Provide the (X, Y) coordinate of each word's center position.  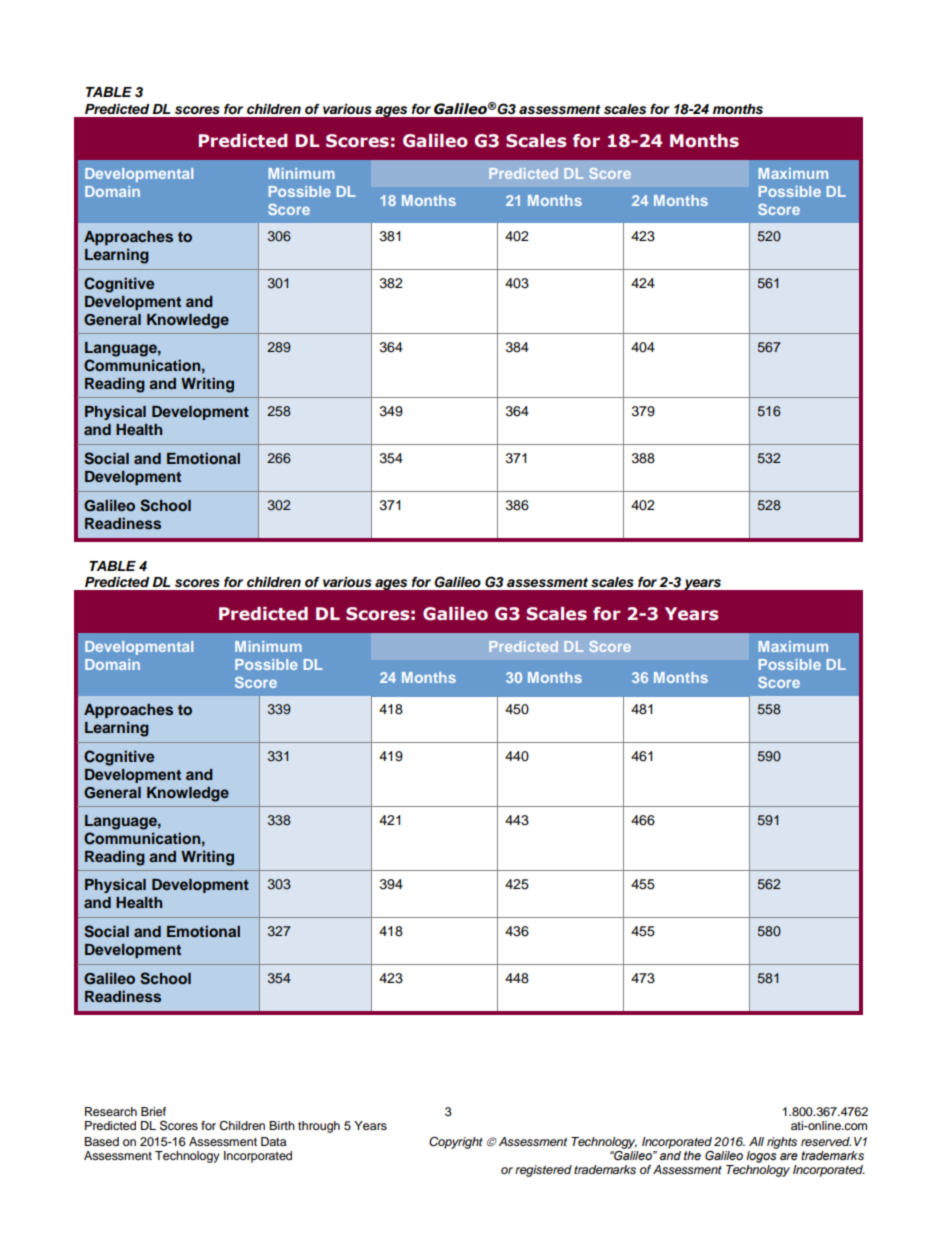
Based (101, 1141)
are (789, 1156)
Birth (282, 1125)
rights (782, 1143)
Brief (153, 1111)
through (319, 1127)
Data (273, 1141)
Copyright (456, 1142)
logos (762, 1155)
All (756, 1141)
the (692, 1155)
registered (543, 1171)
